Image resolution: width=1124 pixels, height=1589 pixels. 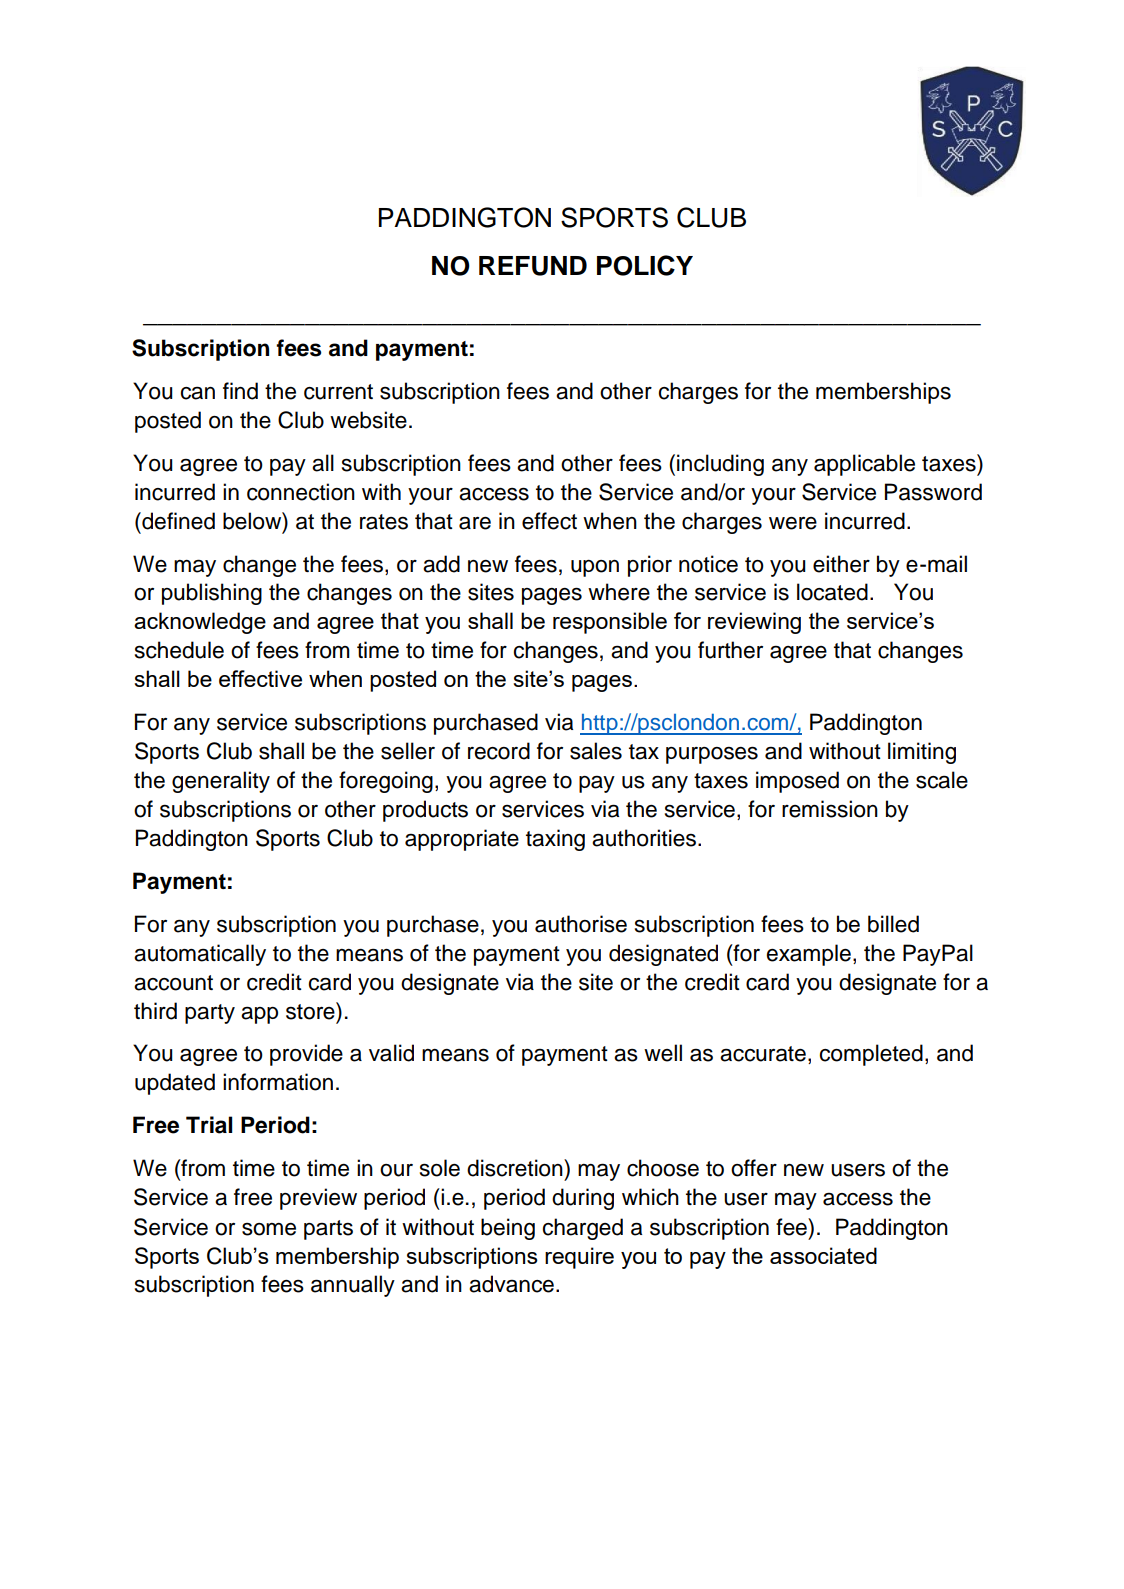 What do you see at coordinates (210, 1014) in the image?
I see `party` at bounding box center [210, 1014].
